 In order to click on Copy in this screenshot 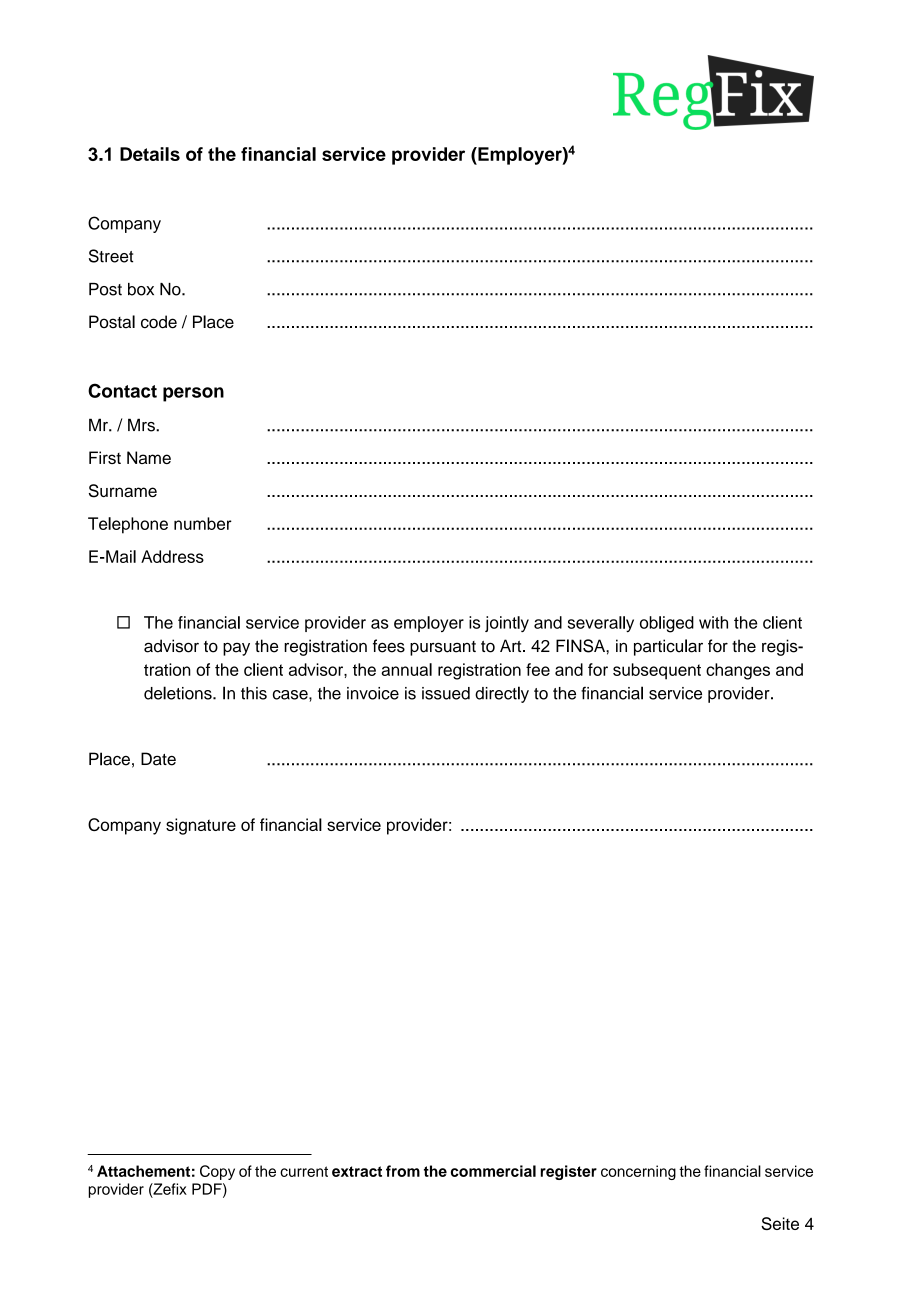, I will do `click(217, 1172)`.
